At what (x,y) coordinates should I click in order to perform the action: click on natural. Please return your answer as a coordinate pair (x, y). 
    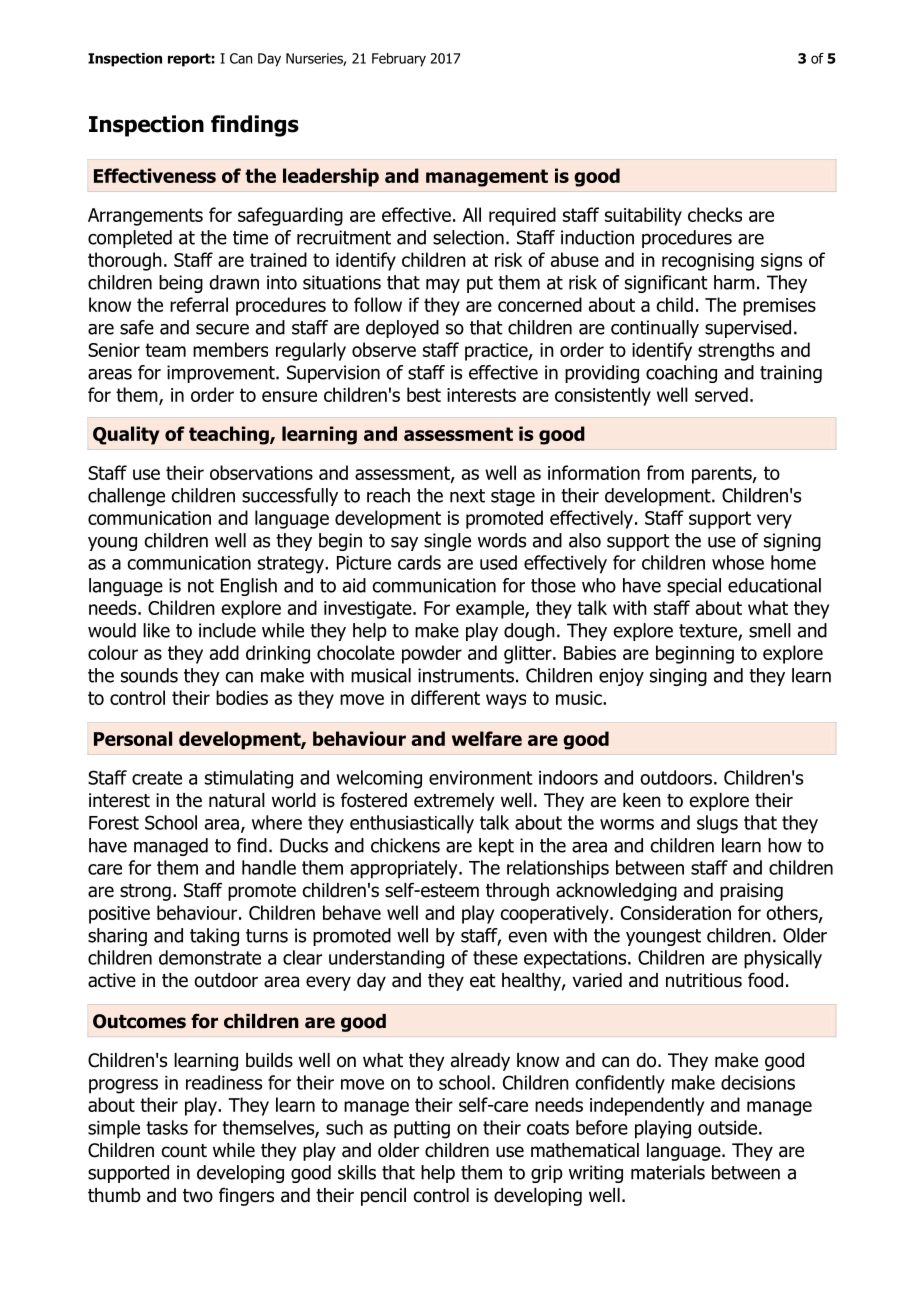
    Looking at the image, I should click on (237, 800).
